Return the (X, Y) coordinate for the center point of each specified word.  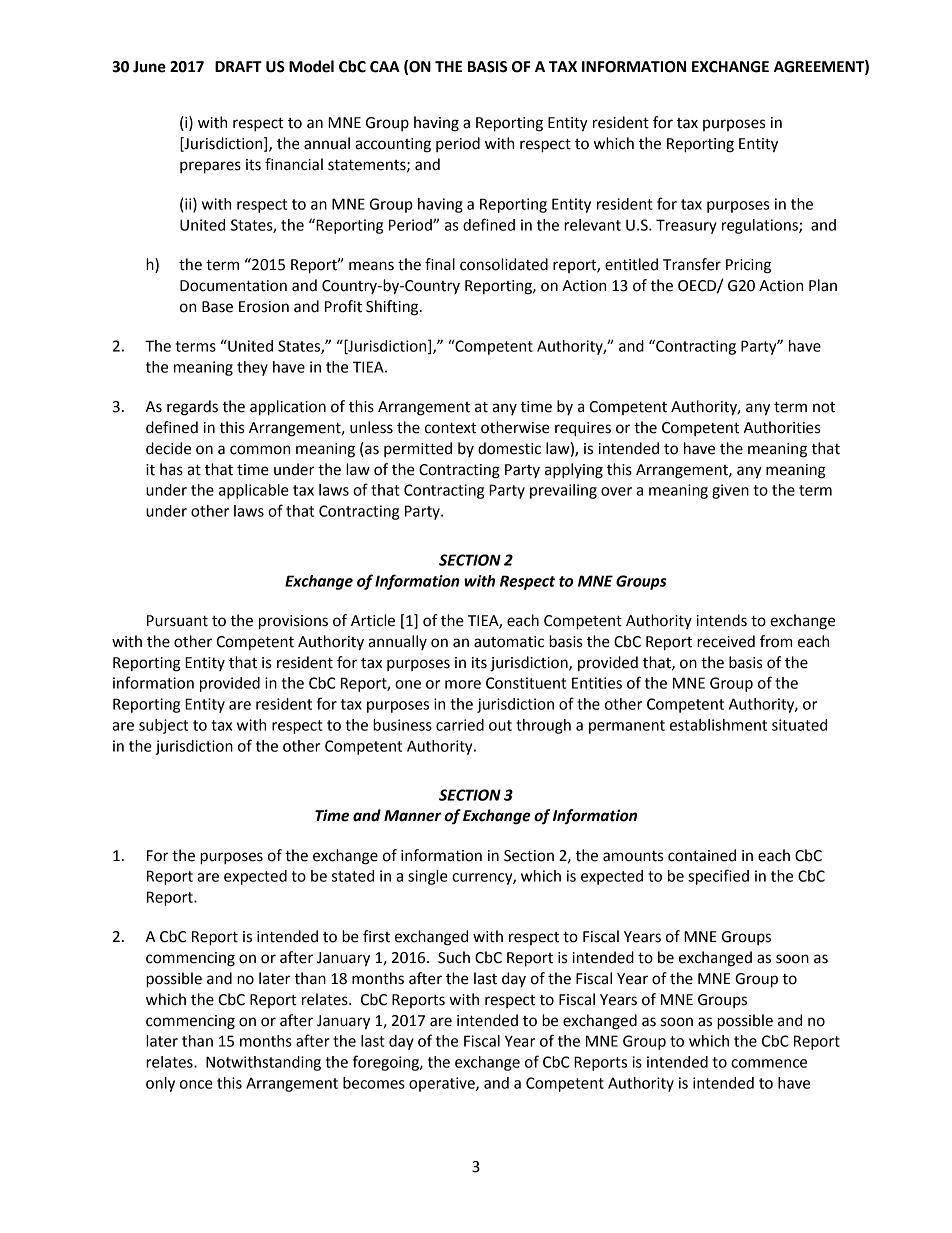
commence (769, 1063)
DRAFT (238, 66)
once (196, 1084)
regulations (761, 226)
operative (443, 1084)
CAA (385, 67)
